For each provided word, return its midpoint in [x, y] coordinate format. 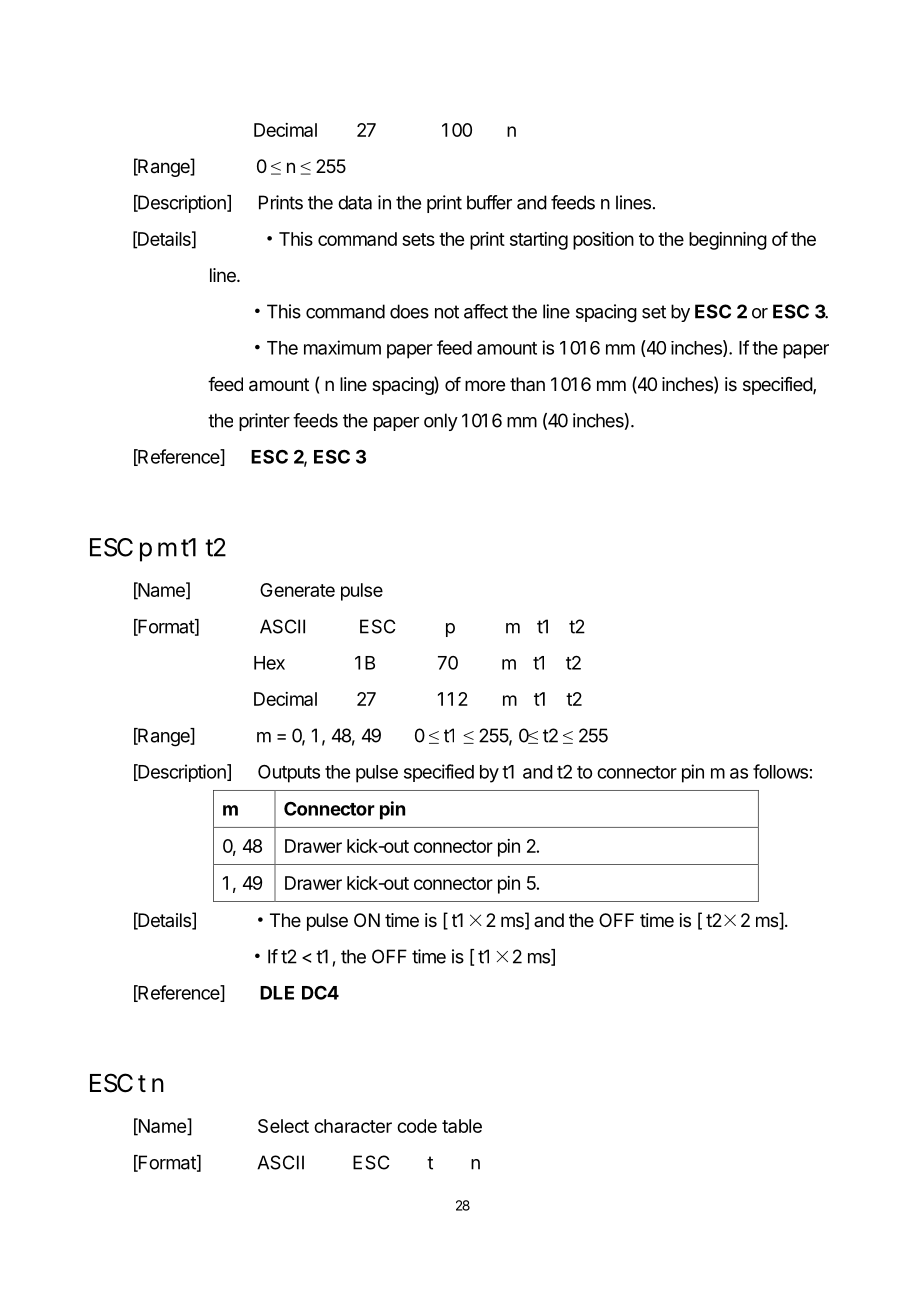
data [355, 202]
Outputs [289, 774]
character [353, 1126]
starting [539, 241]
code [417, 1126]
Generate [297, 590]
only [441, 422]
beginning [728, 241]
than [527, 384]
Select [283, 1126]
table [462, 1126]
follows [780, 771]
